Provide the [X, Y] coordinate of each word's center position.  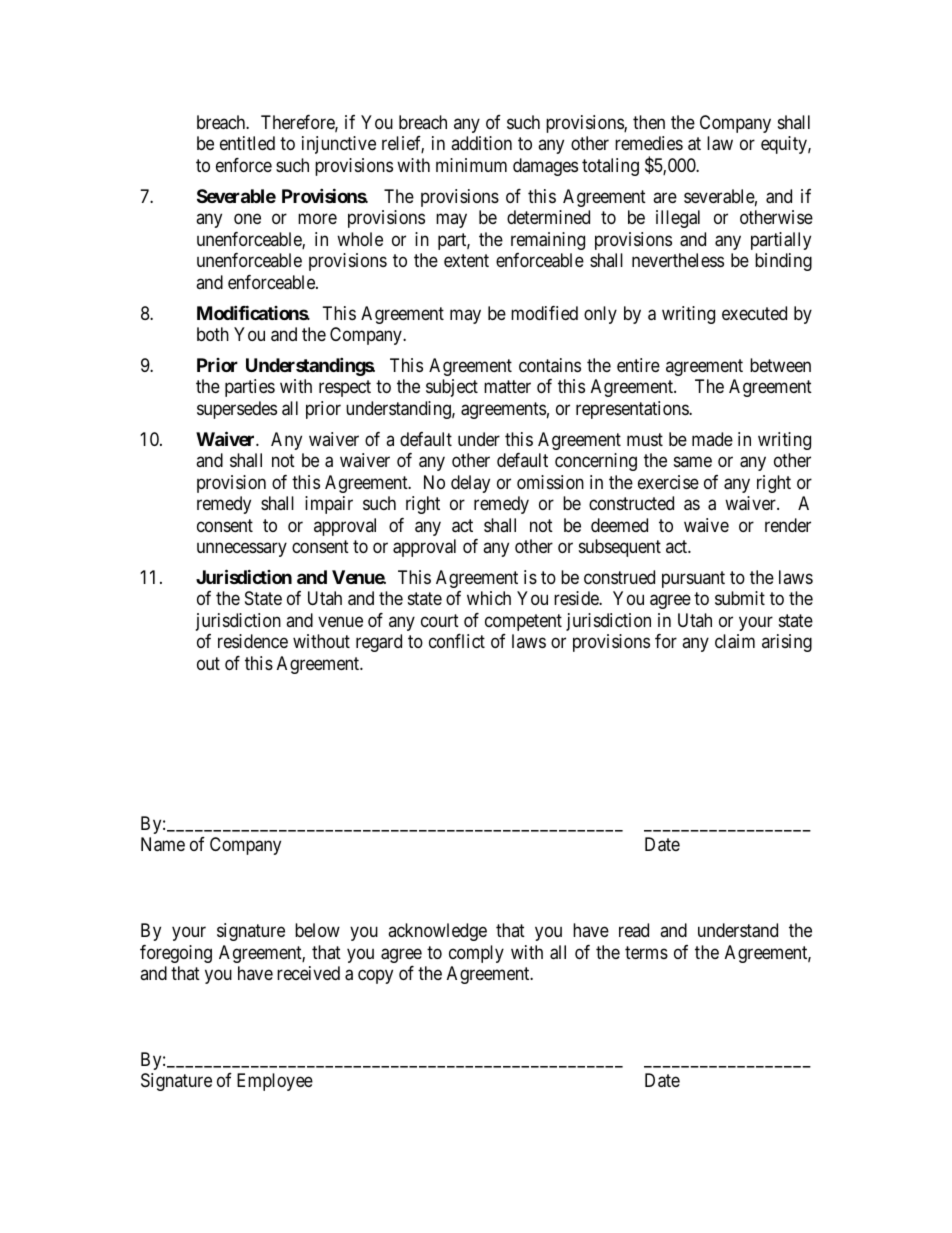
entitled [247, 143]
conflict [457, 641]
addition [481, 143]
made [712, 439]
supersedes [237, 410]
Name [163, 844]
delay [470, 484]
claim [735, 641]
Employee [275, 1082]
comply [476, 954]
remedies [649, 143]
